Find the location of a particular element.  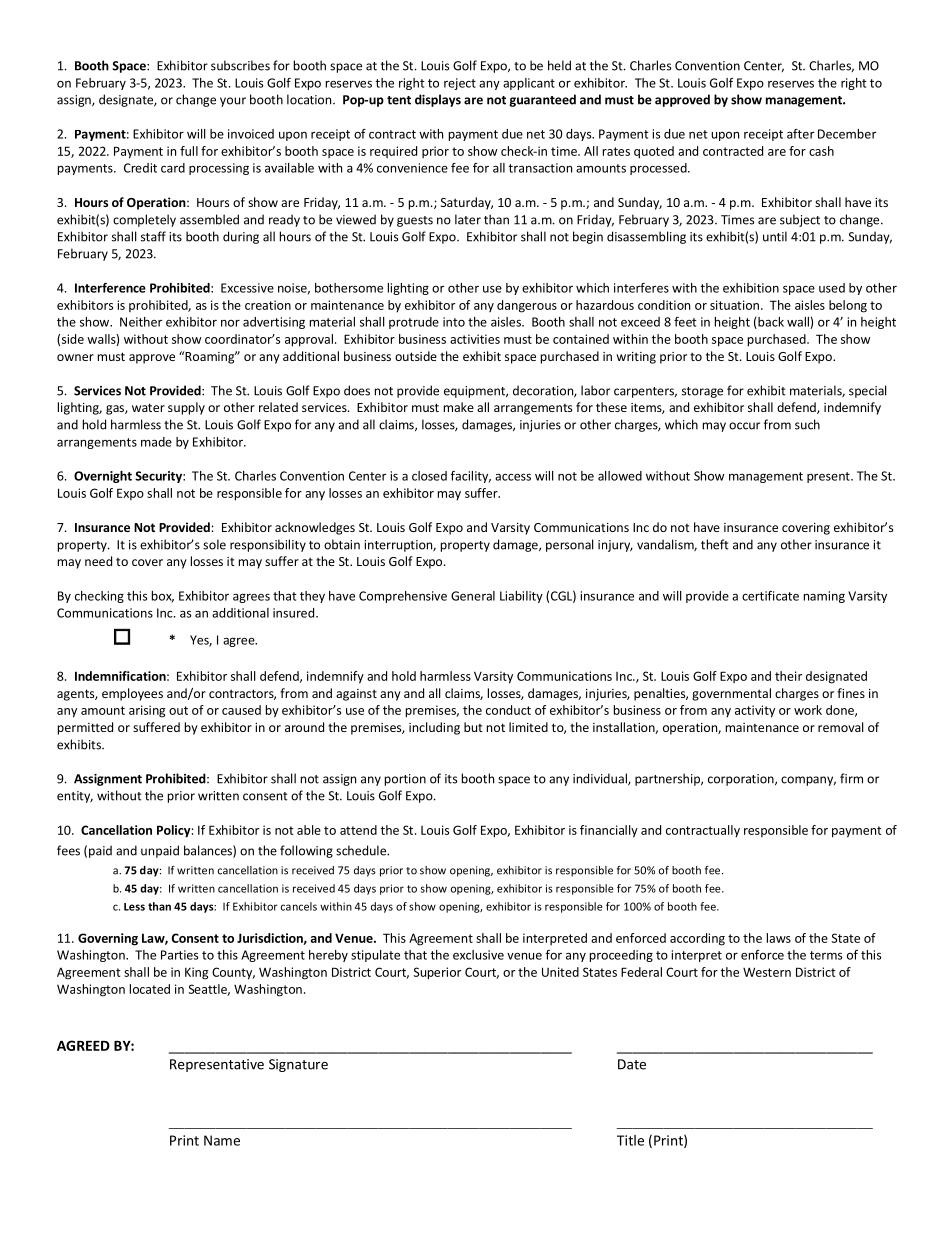

your is located at coordinates (233, 102).
